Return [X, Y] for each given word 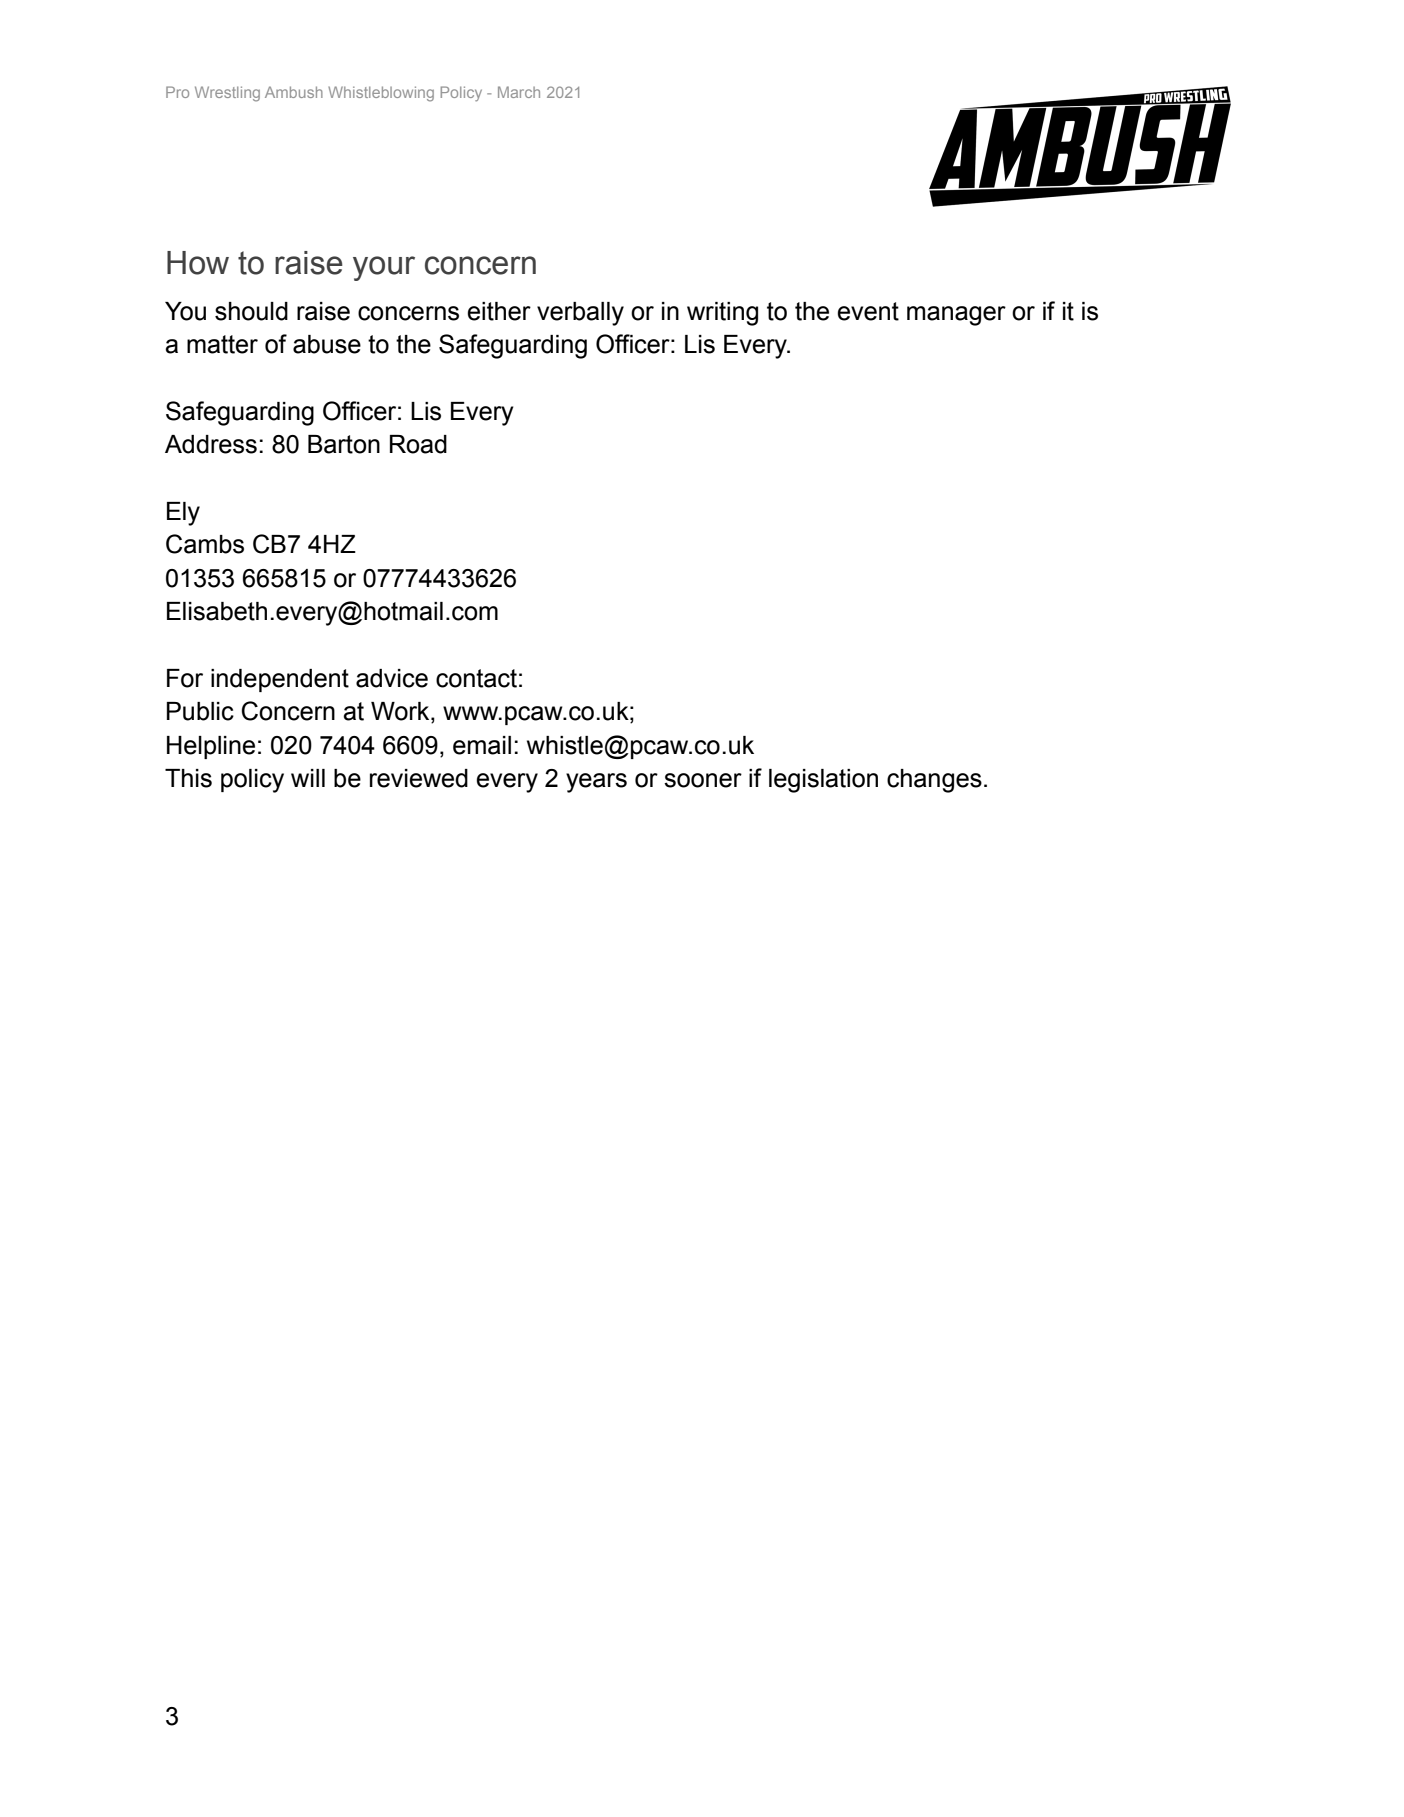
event [868, 311]
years [596, 783]
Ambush [294, 92]
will [308, 778]
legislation [823, 781]
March [519, 92]
